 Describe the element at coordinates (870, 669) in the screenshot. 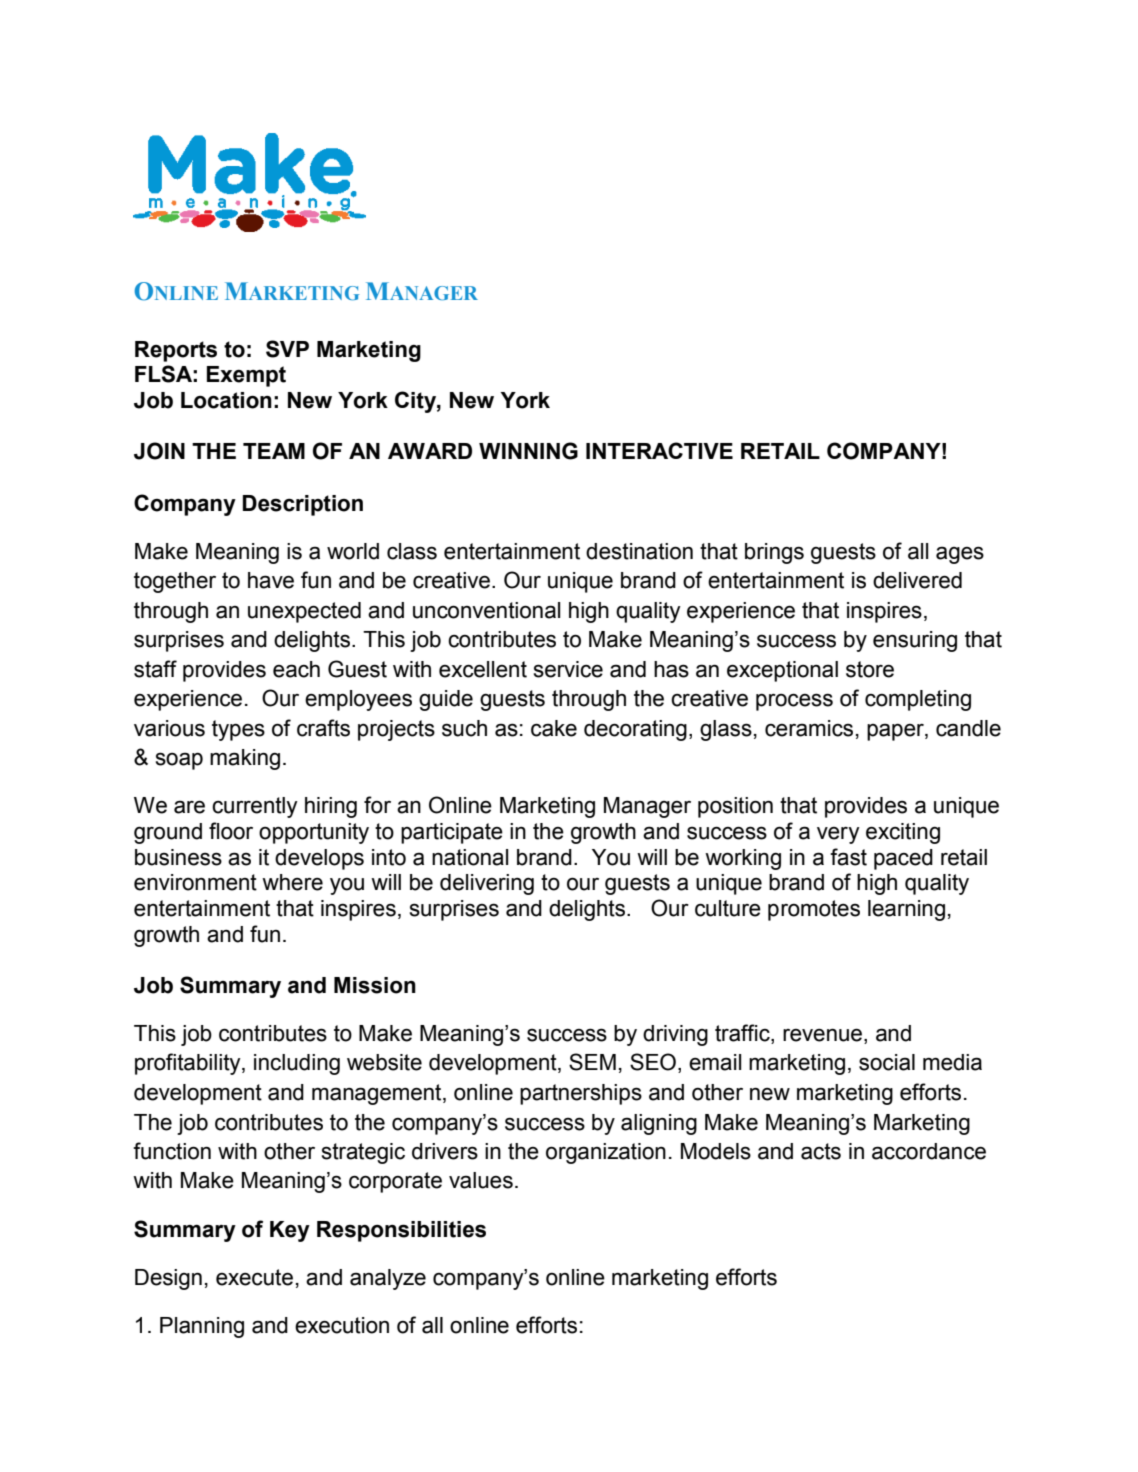

I see `store` at that location.
